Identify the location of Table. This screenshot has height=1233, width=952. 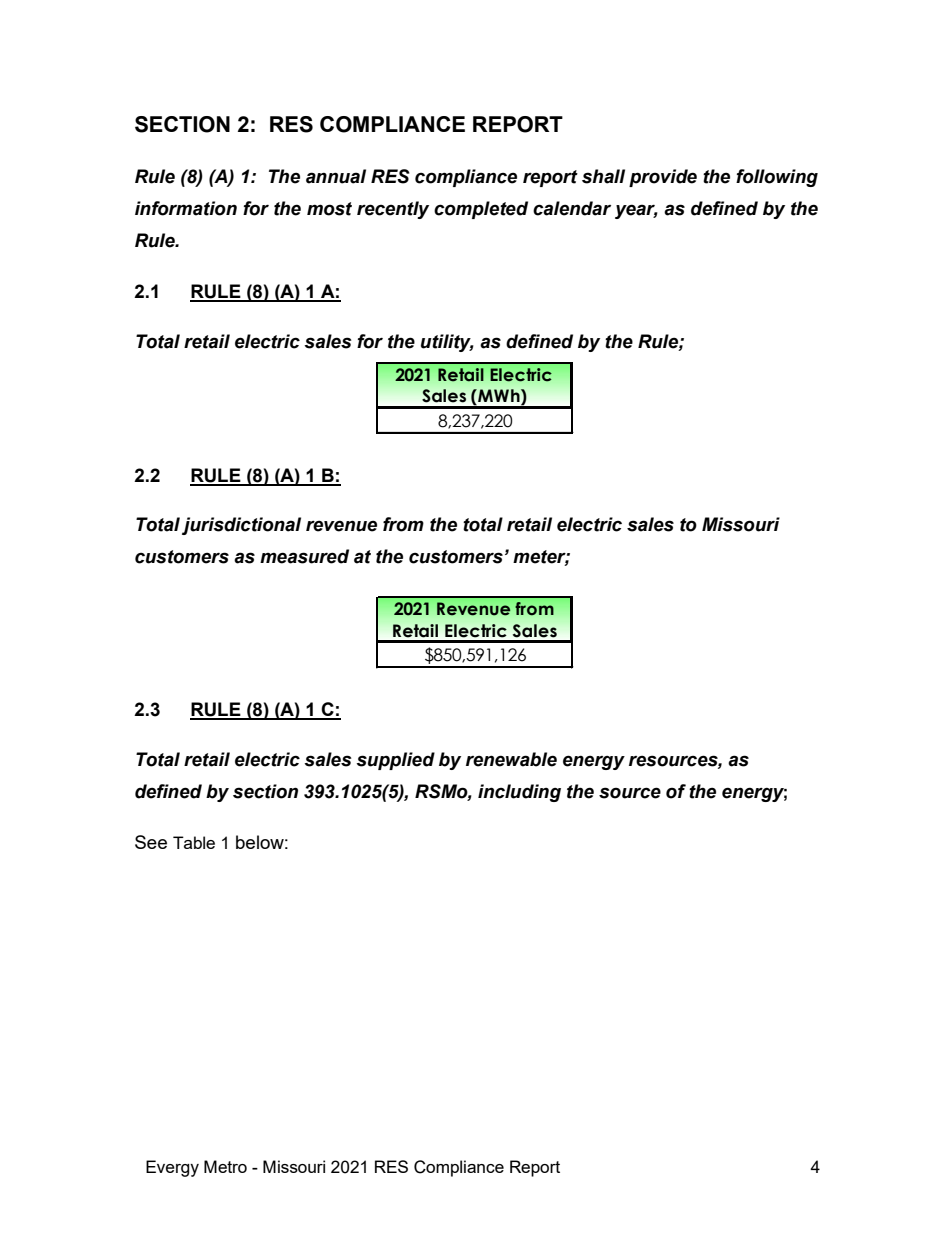
(194, 842).
